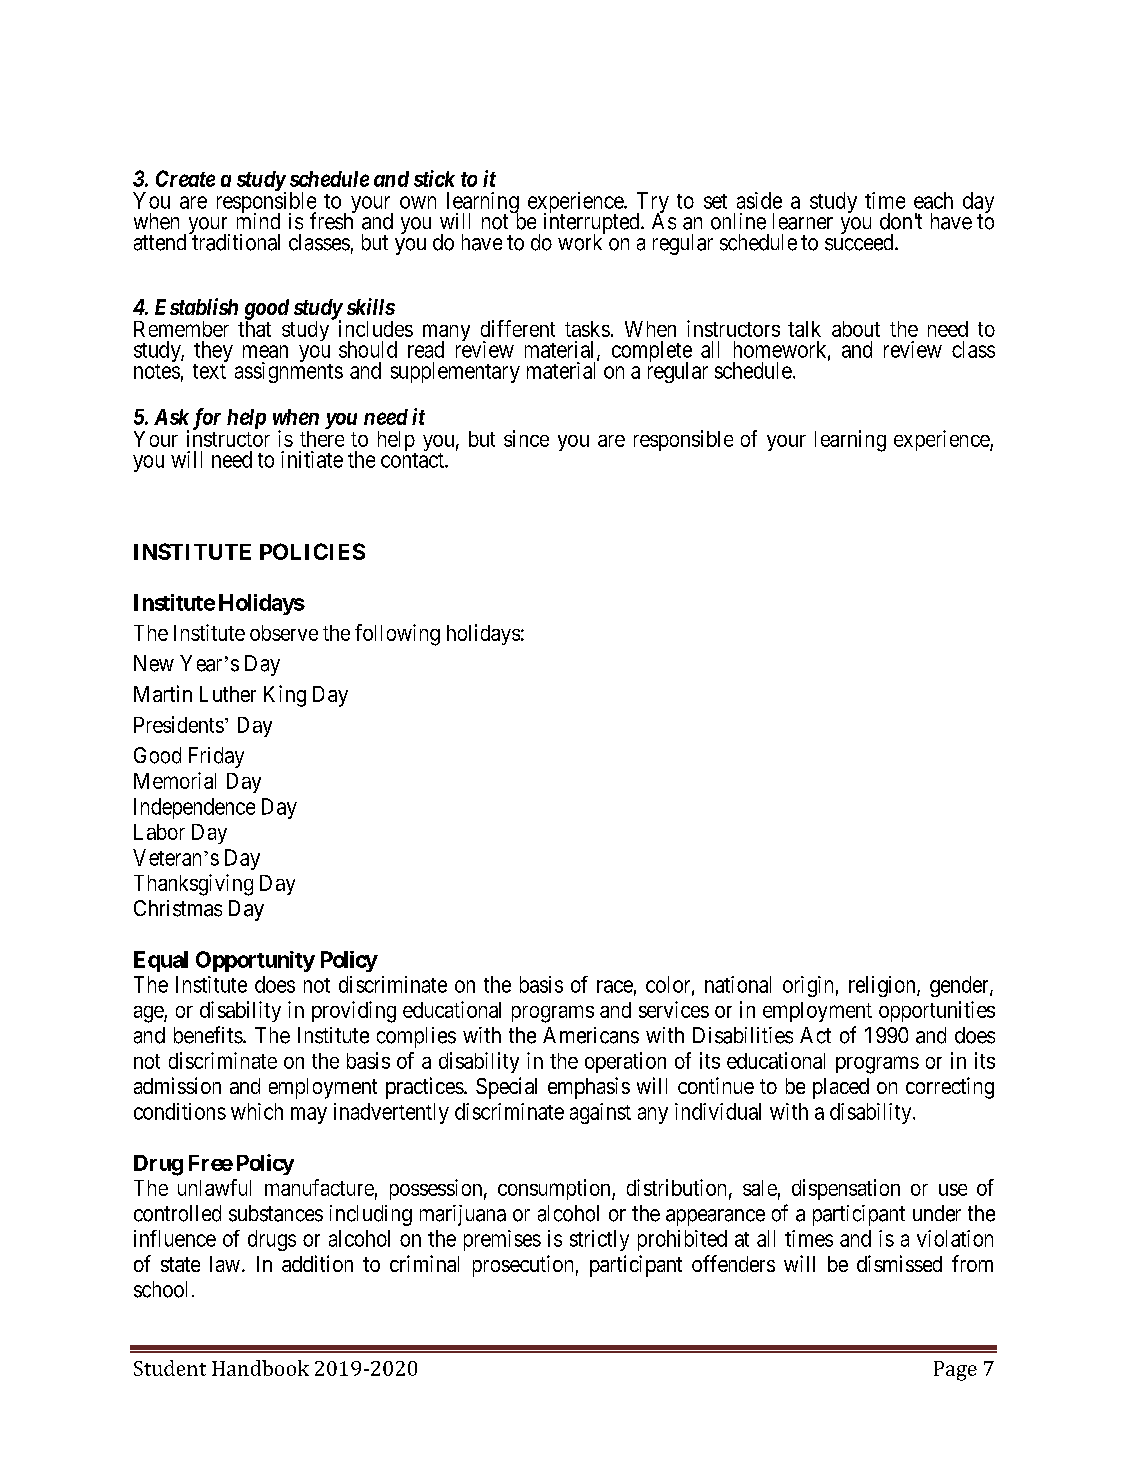  Describe the element at coordinates (260, 1368) in the page. I see `Handbook` at that location.
